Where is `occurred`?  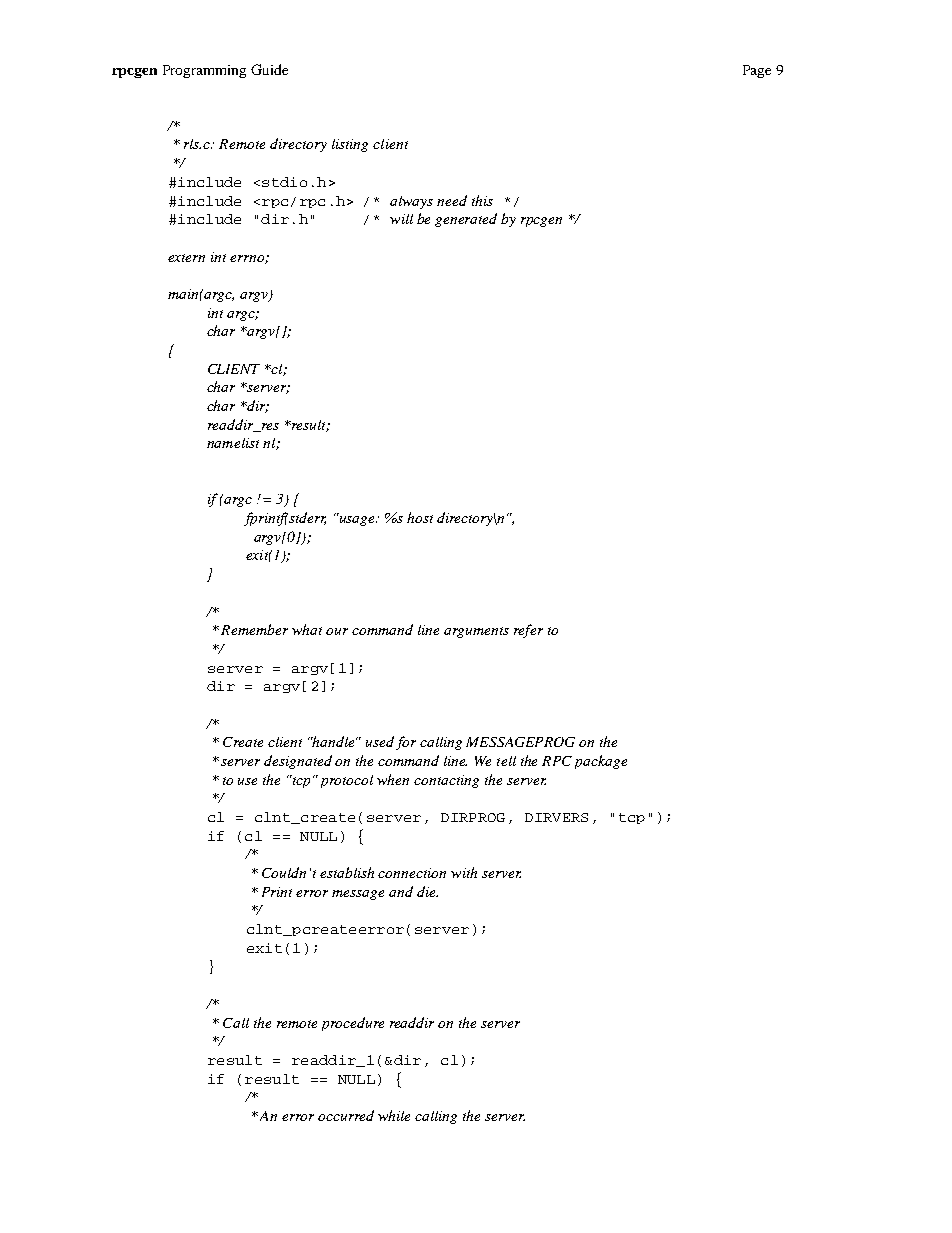
occurred is located at coordinates (346, 1115).
